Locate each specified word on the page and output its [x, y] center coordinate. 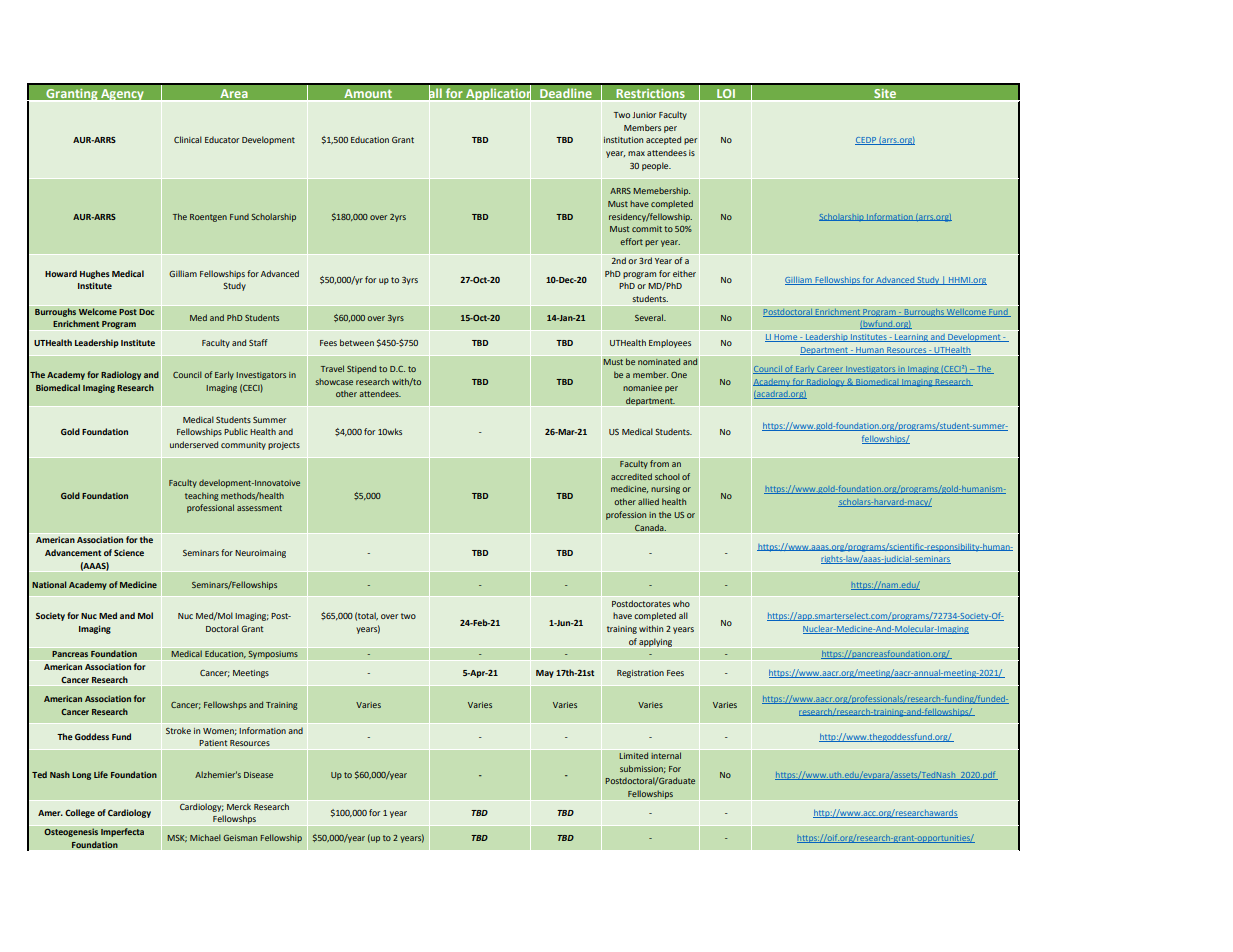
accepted [663, 140]
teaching [202, 496]
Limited [633, 755]
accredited [631, 476]
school [667, 476]
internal [666, 755]
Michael [205, 837]
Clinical [188, 139]
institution [623, 140]
